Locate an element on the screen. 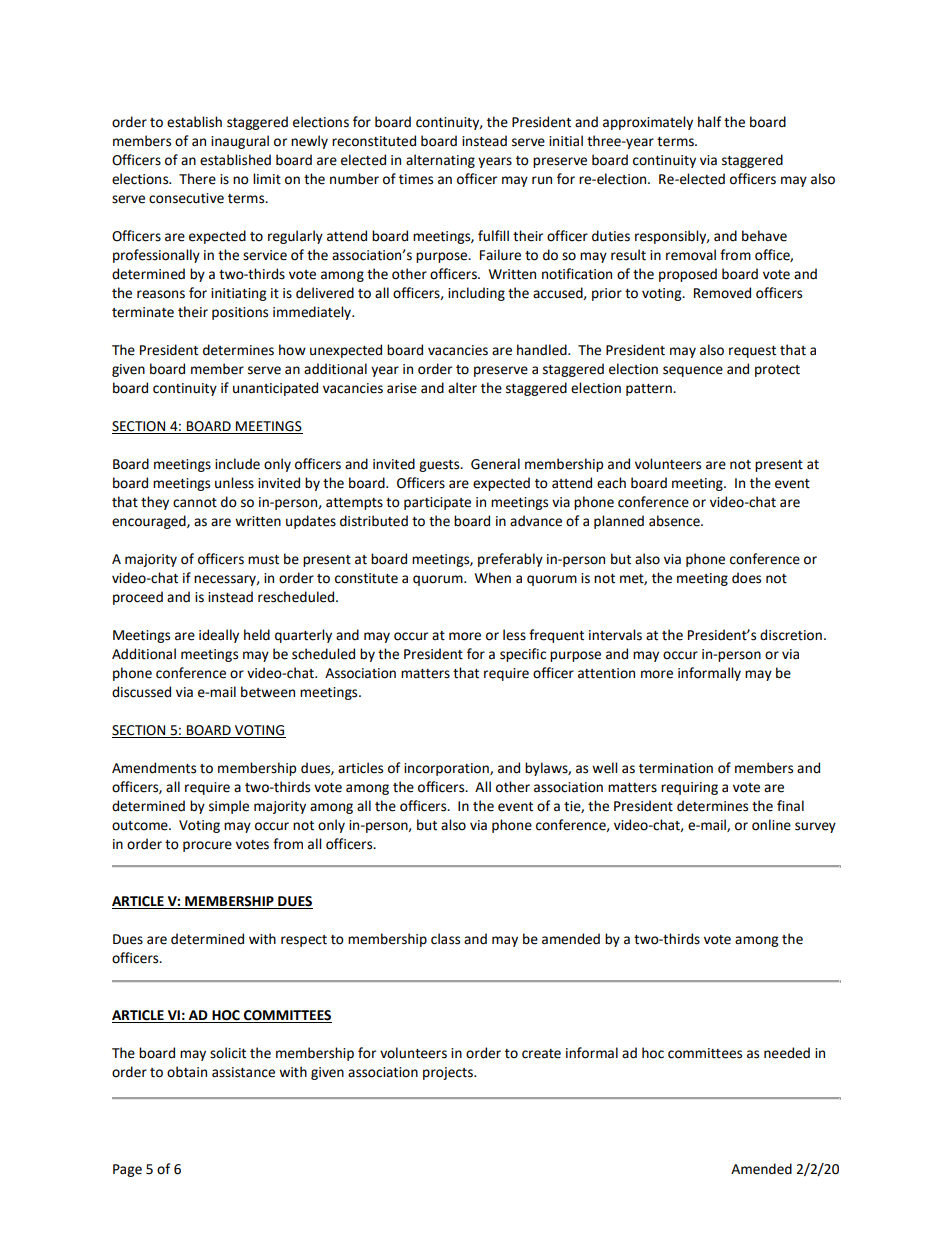 This screenshot has height=1233, width=952. obtain is located at coordinates (187, 1072).
